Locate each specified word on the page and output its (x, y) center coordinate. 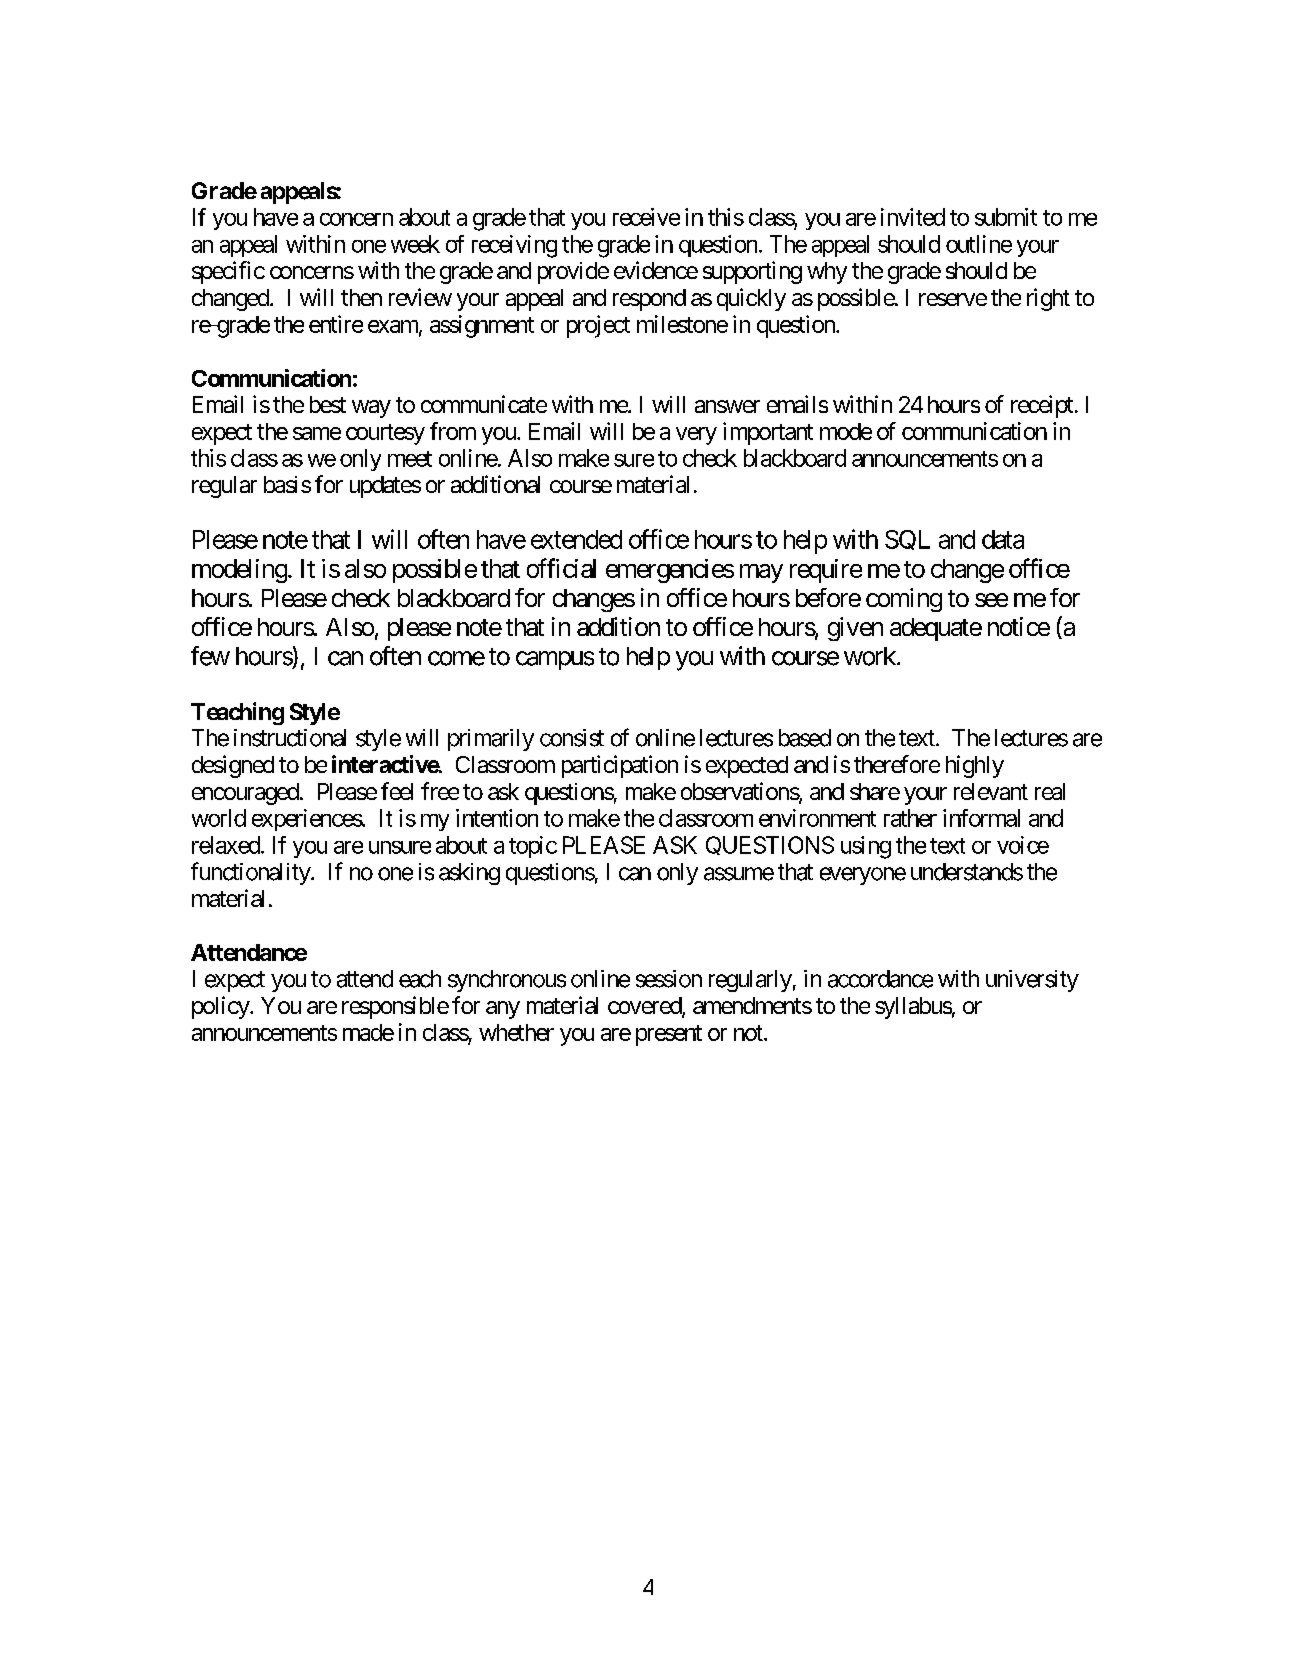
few (210, 656)
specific (228, 272)
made (368, 1032)
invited (913, 217)
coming (904, 600)
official (561, 568)
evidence (656, 270)
